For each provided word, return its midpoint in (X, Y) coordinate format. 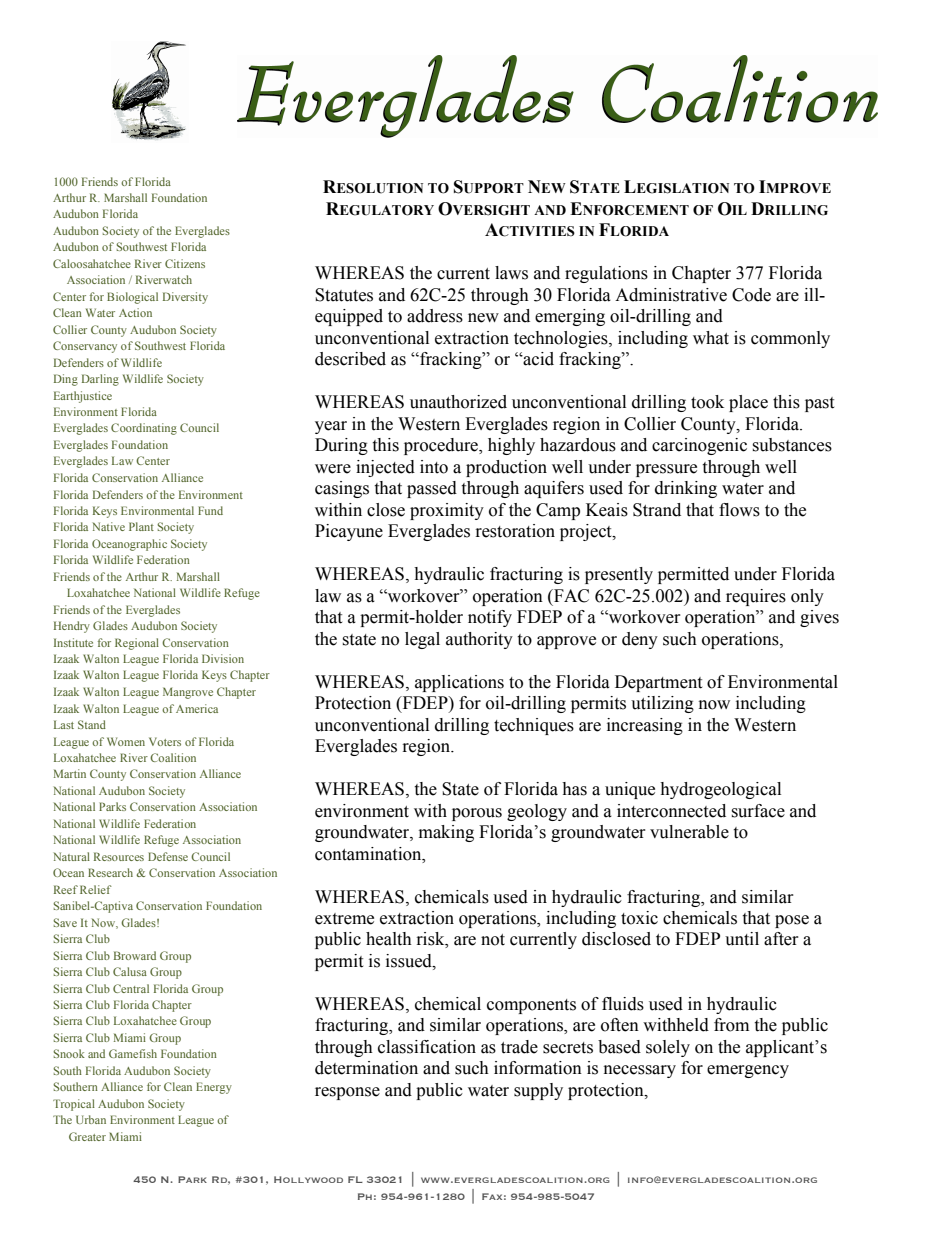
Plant (141, 526)
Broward (135, 955)
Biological (132, 298)
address (435, 316)
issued (410, 961)
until (742, 939)
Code (751, 295)
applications (459, 683)
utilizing (662, 704)
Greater (87, 1136)
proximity (447, 511)
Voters (165, 741)
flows (739, 510)
